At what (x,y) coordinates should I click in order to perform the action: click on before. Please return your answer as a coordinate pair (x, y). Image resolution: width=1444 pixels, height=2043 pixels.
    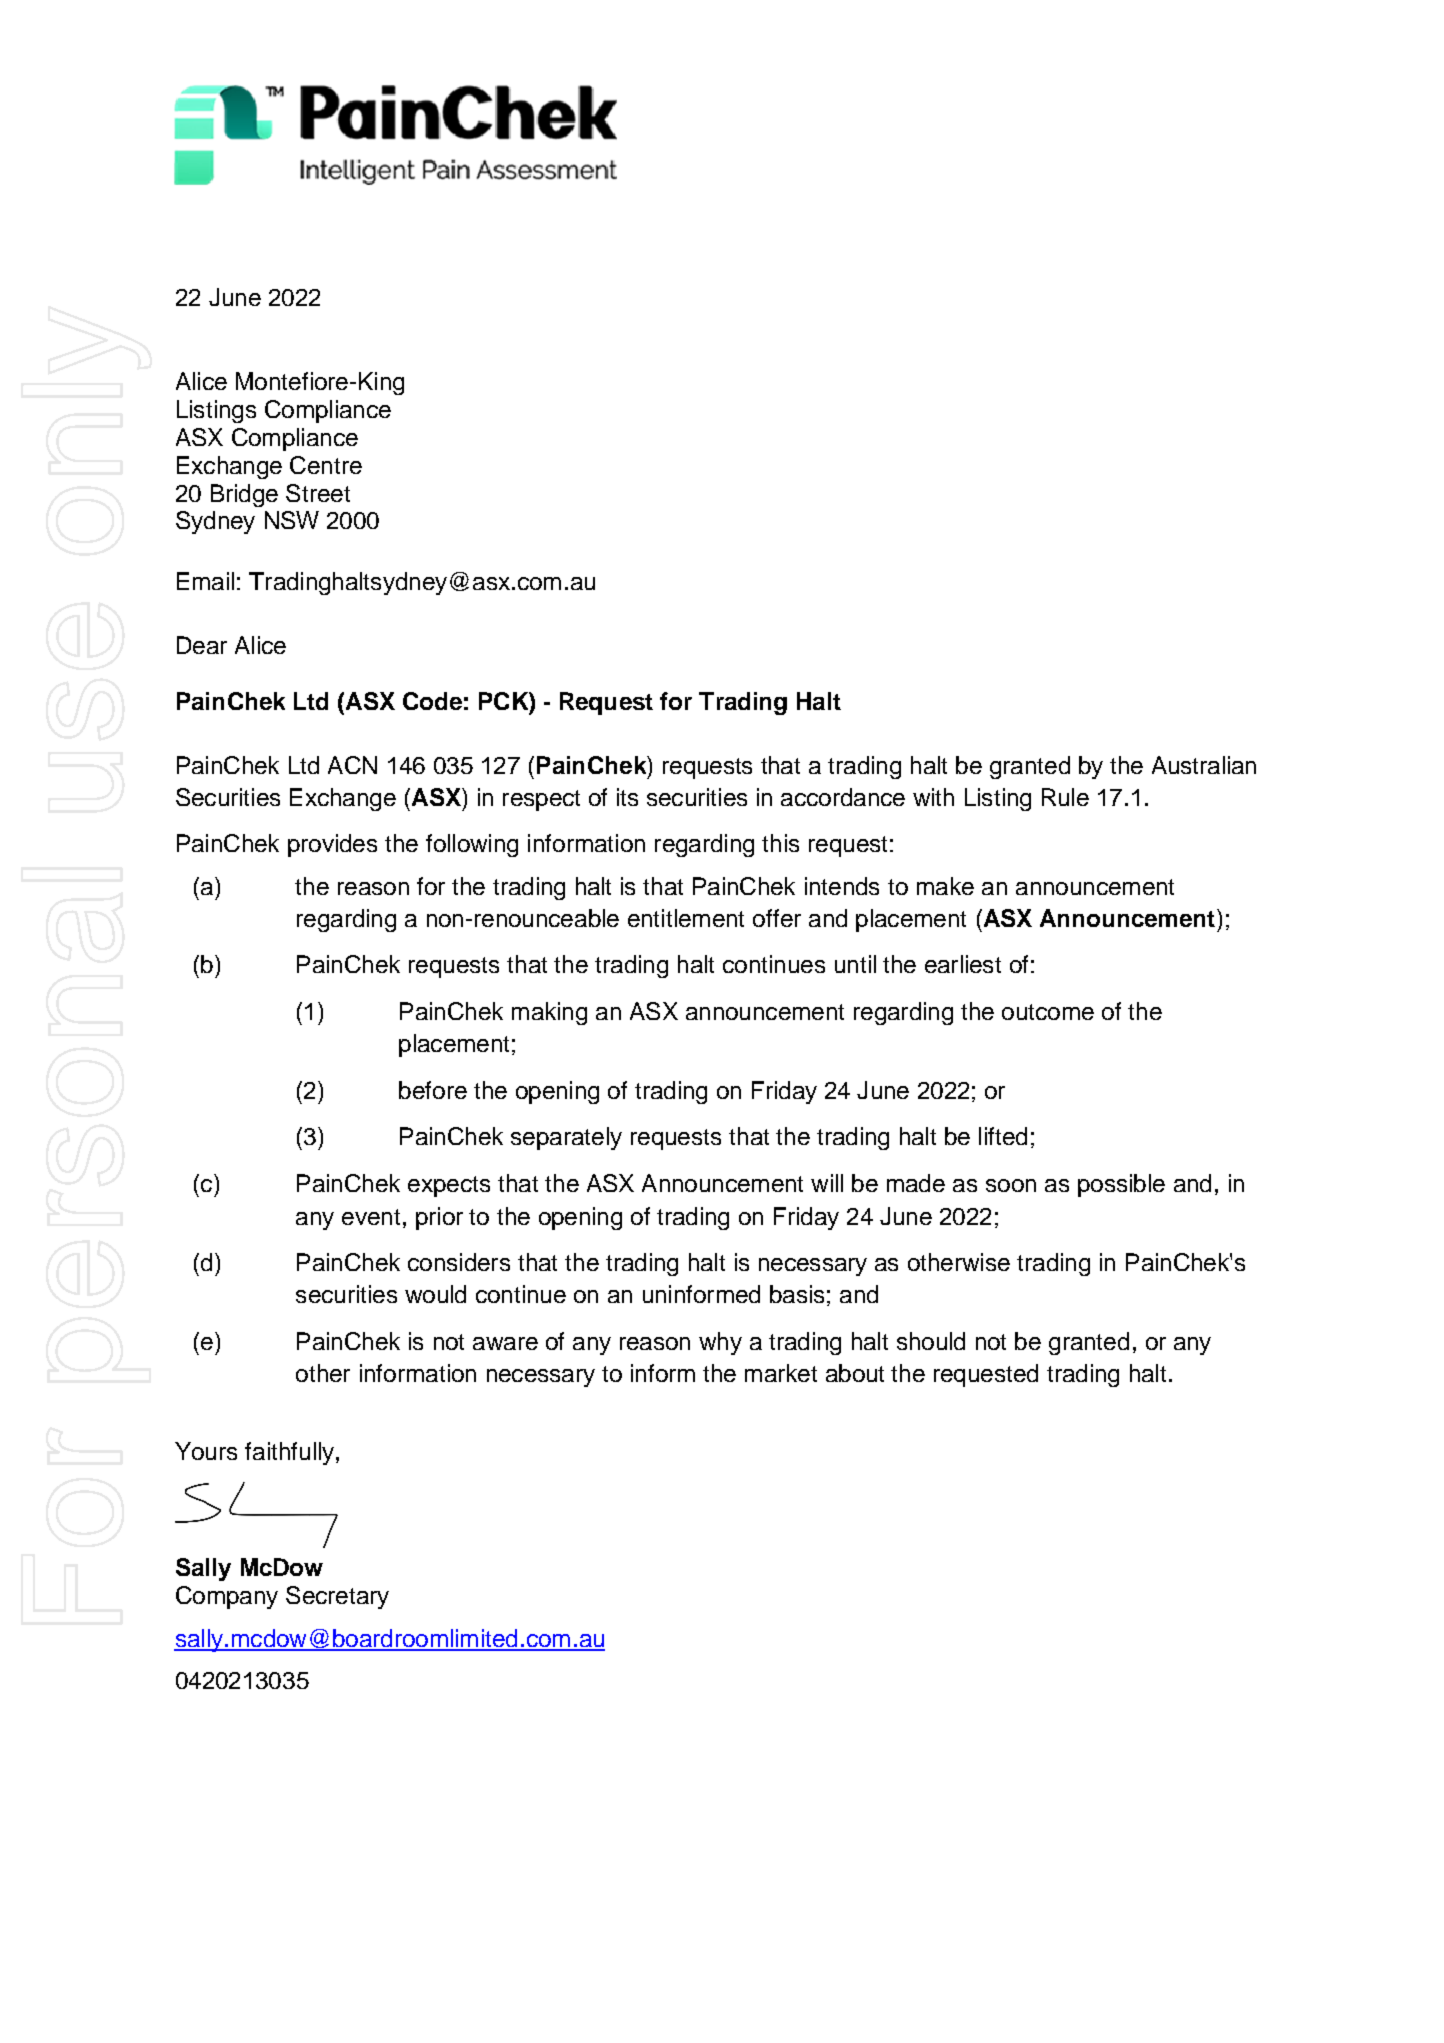
    Looking at the image, I should click on (433, 1090).
